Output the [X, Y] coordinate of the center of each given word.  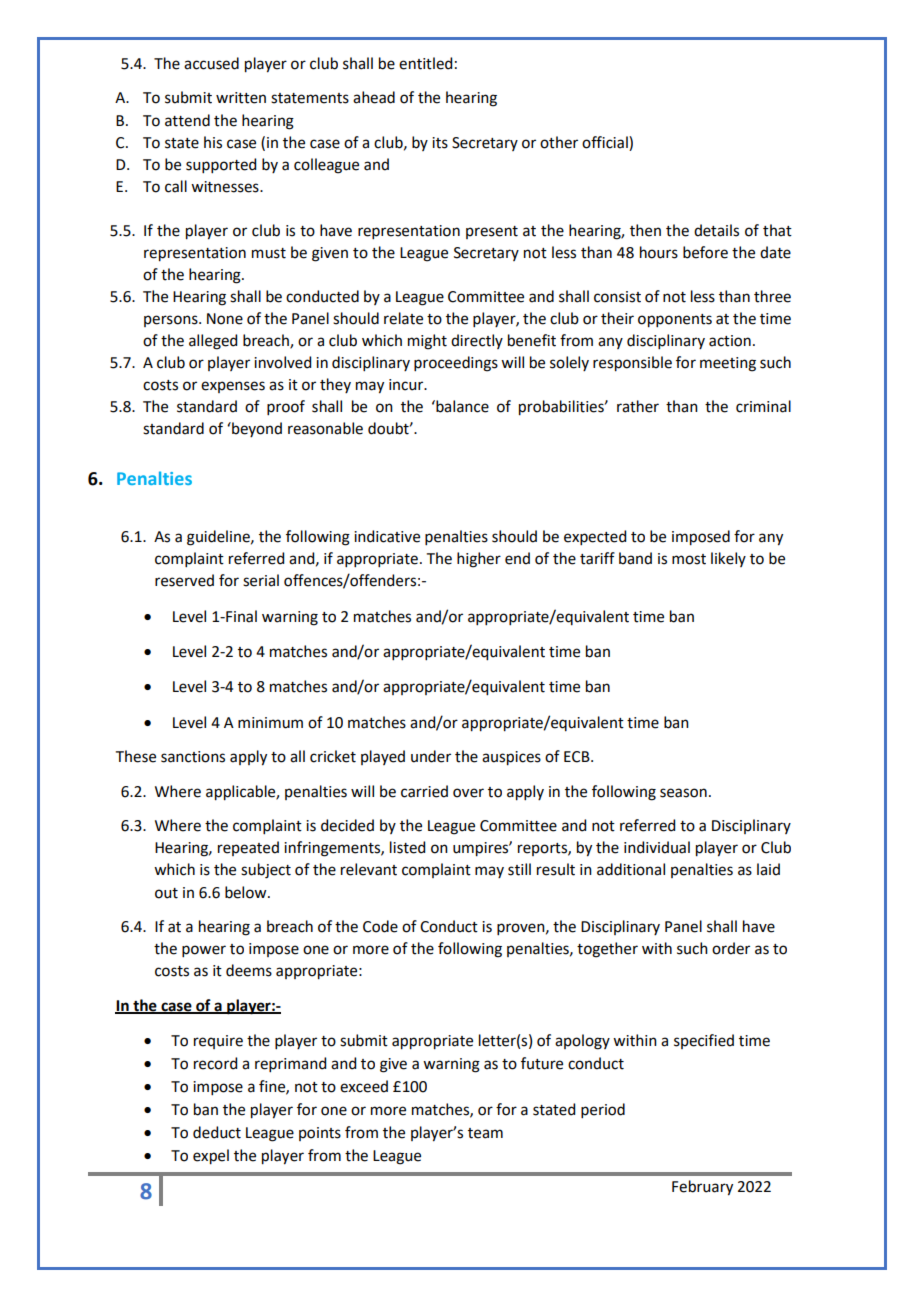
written [241, 98]
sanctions [193, 757]
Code [380, 926]
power [204, 951]
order [731, 948]
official [606, 142]
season [683, 793]
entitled [425, 63]
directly [477, 341]
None [225, 319]
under [431, 756]
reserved [184, 580]
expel [211, 1157]
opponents [675, 321]
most [689, 559]
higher [479, 560]
